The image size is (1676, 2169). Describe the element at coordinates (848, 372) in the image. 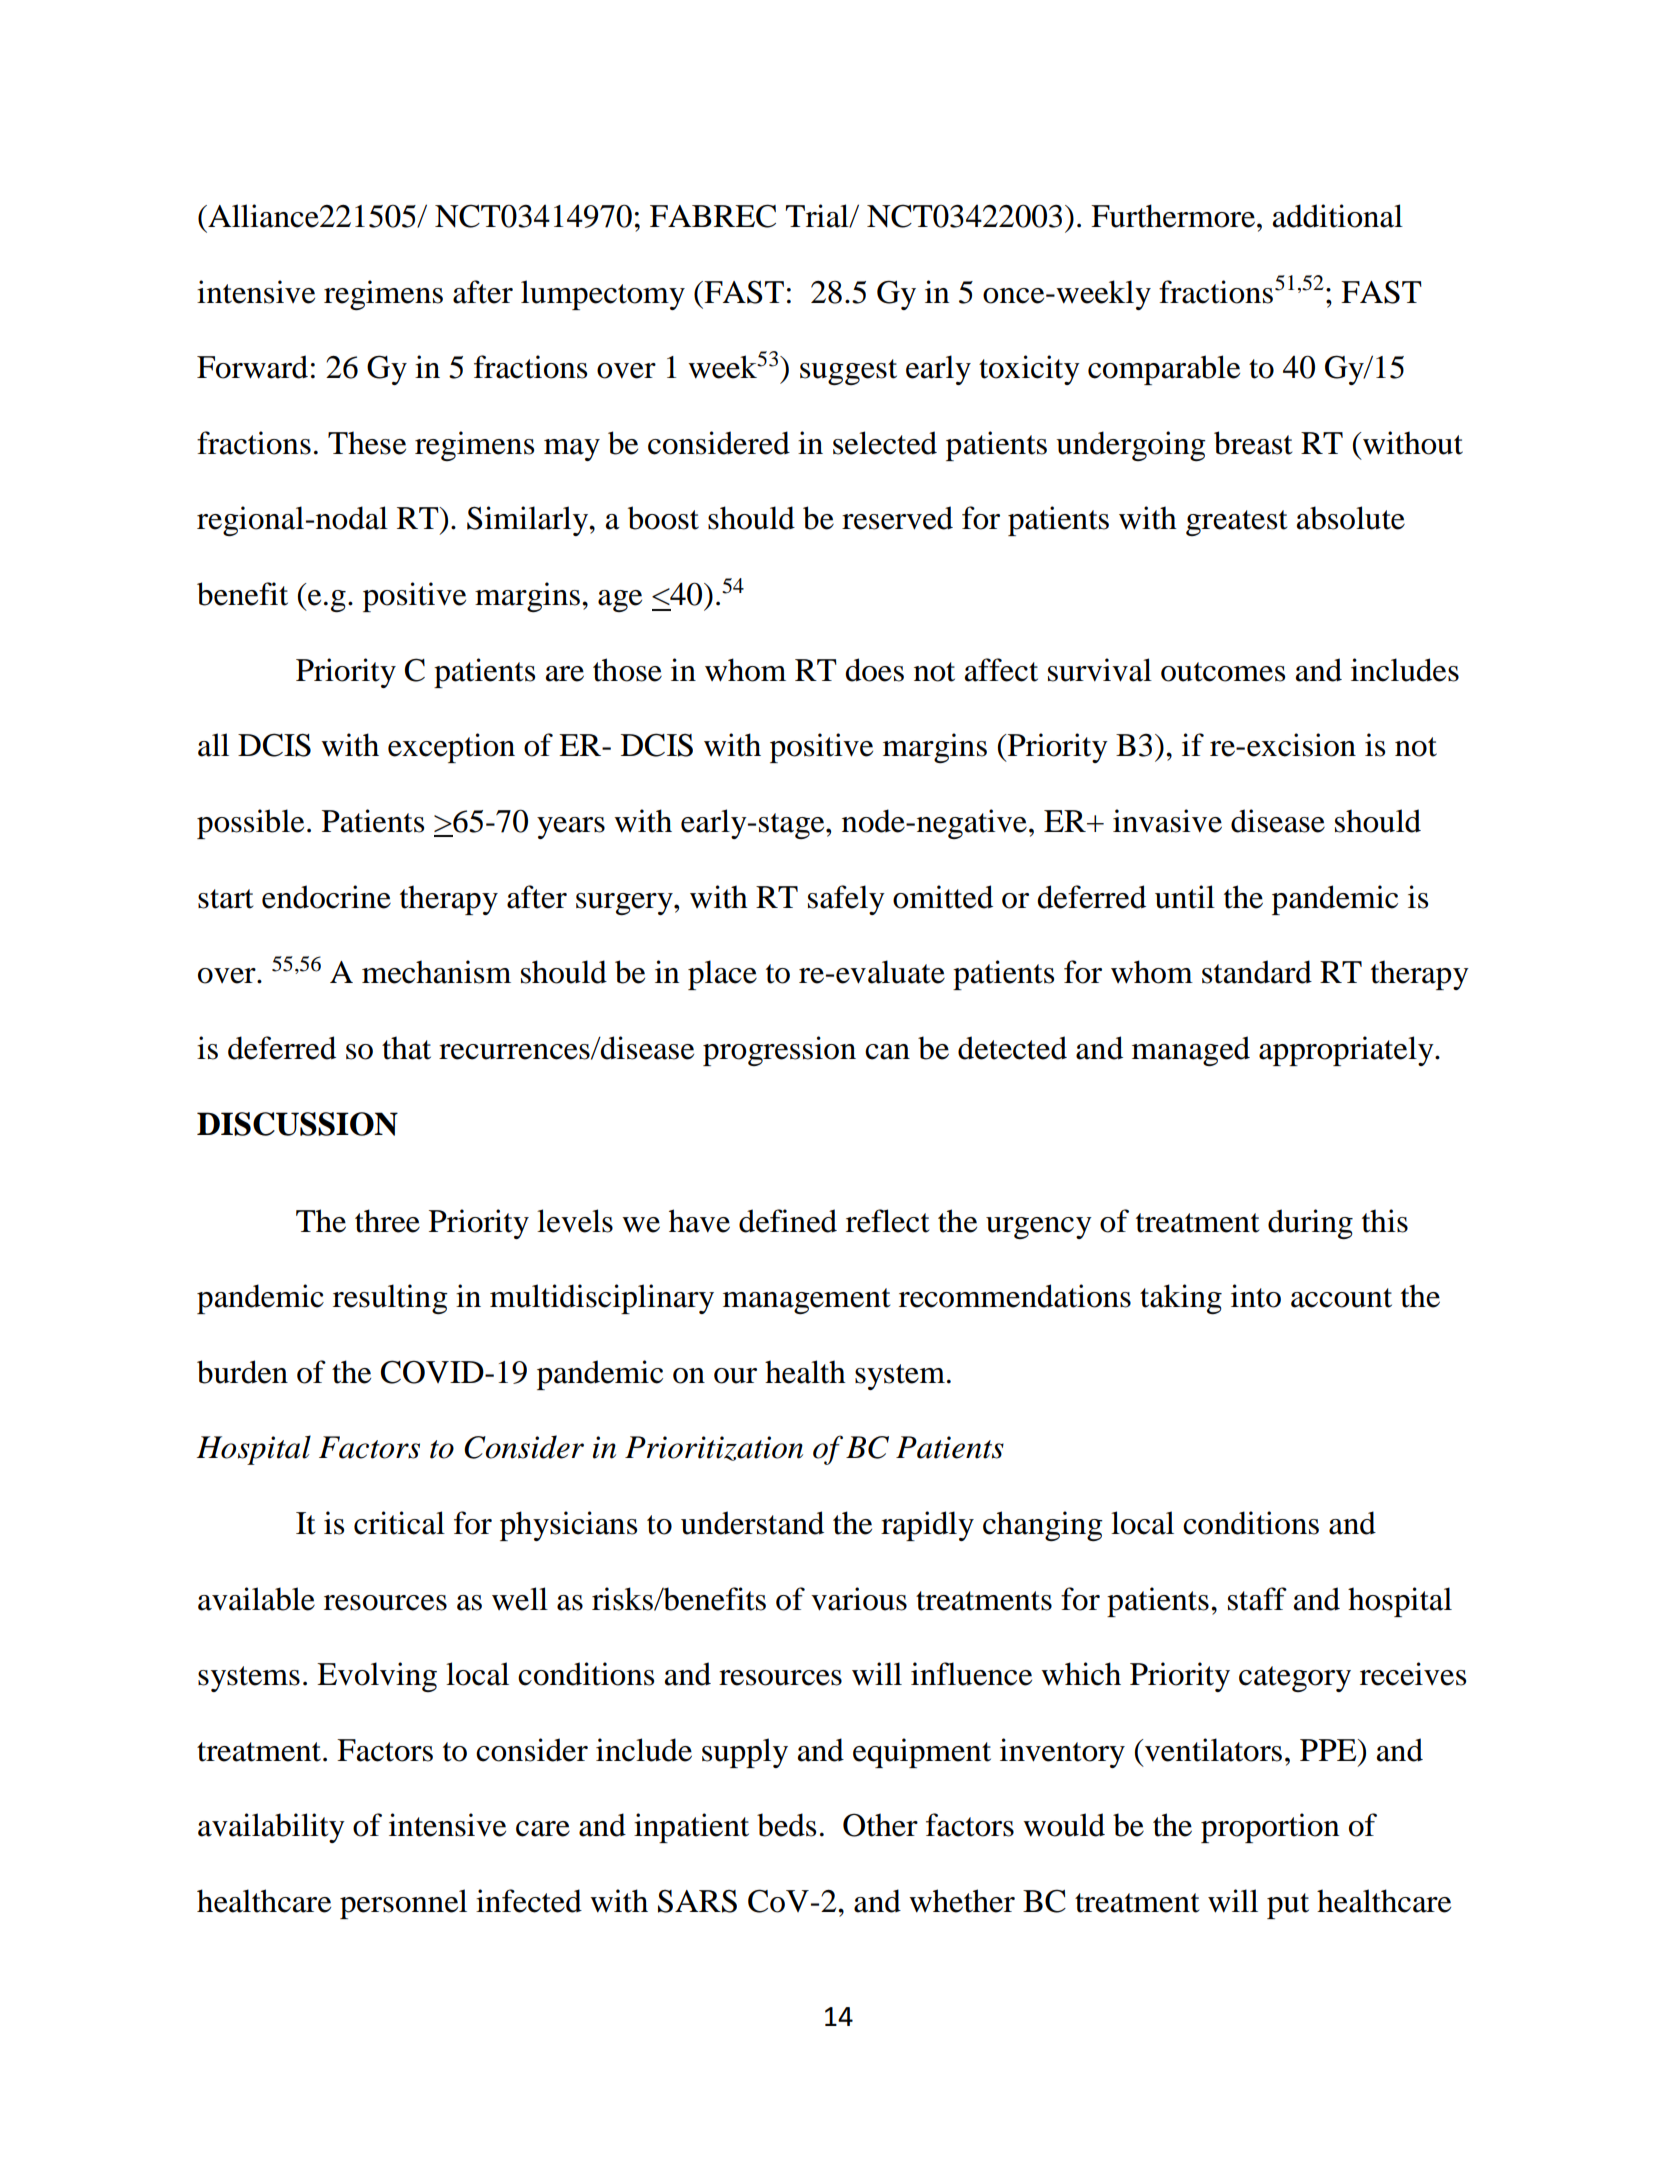

I see `suggest` at that location.
